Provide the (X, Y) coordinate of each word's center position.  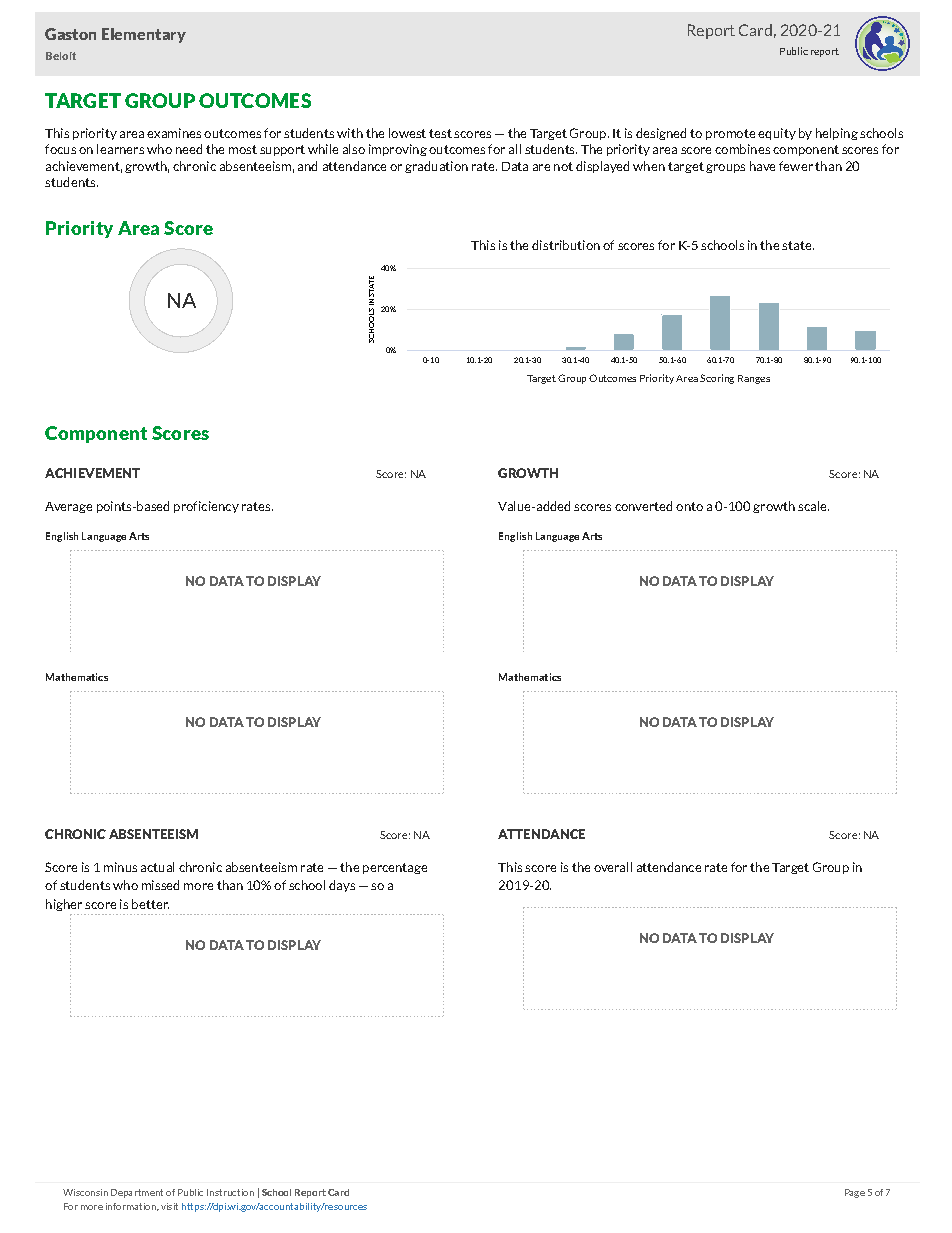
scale (813, 506)
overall (613, 867)
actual (157, 867)
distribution (566, 245)
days (342, 886)
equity (777, 134)
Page (855, 1193)
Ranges (754, 379)
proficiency (206, 507)
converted (643, 506)
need (189, 149)
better (150, 904)
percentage (395, 868)
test (440, 133)
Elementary (144, 35)
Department (137, 1193)
